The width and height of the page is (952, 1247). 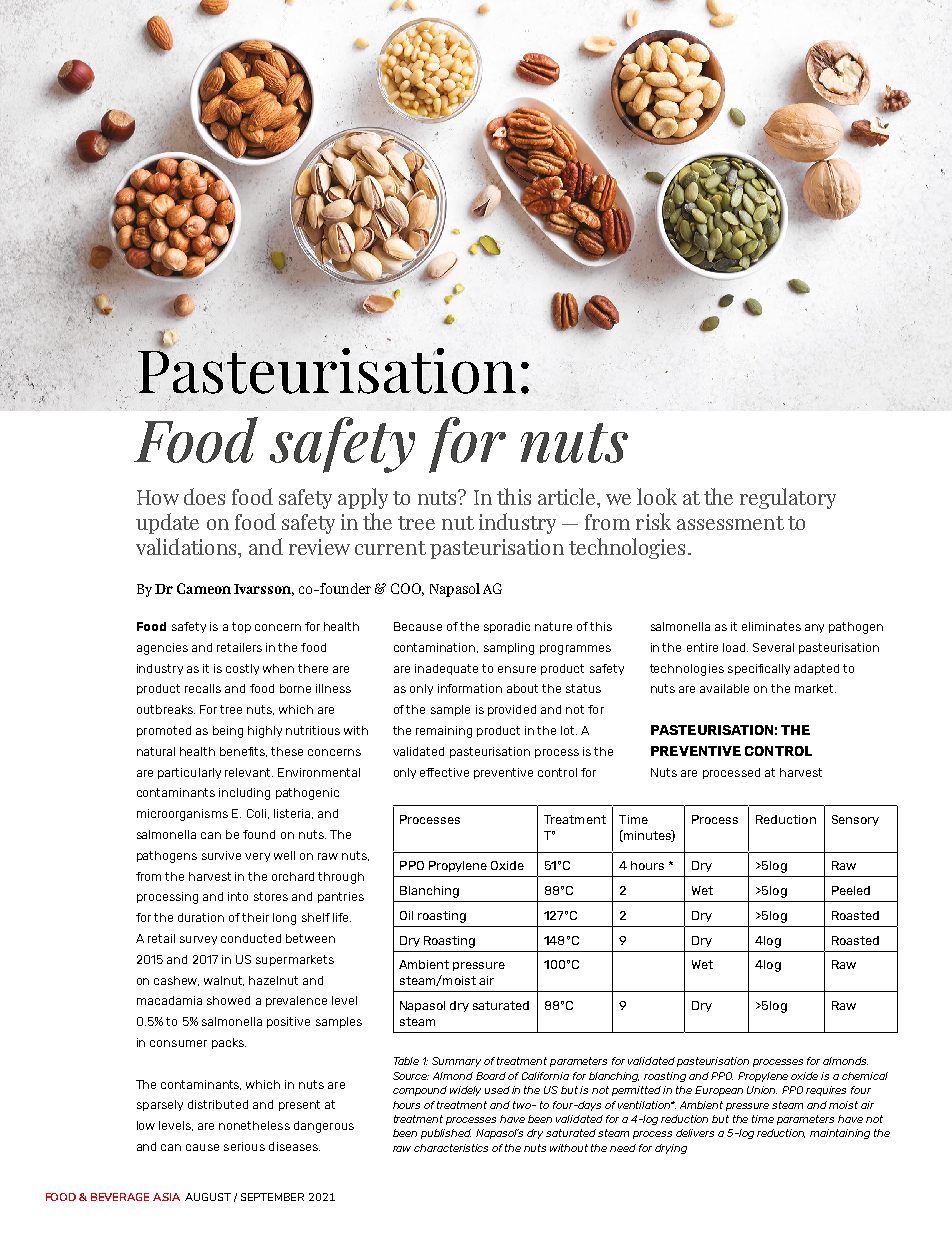 What do you see at coordinates (228, 732) in the page?
I see `being` at bounding box center [228, 732].
